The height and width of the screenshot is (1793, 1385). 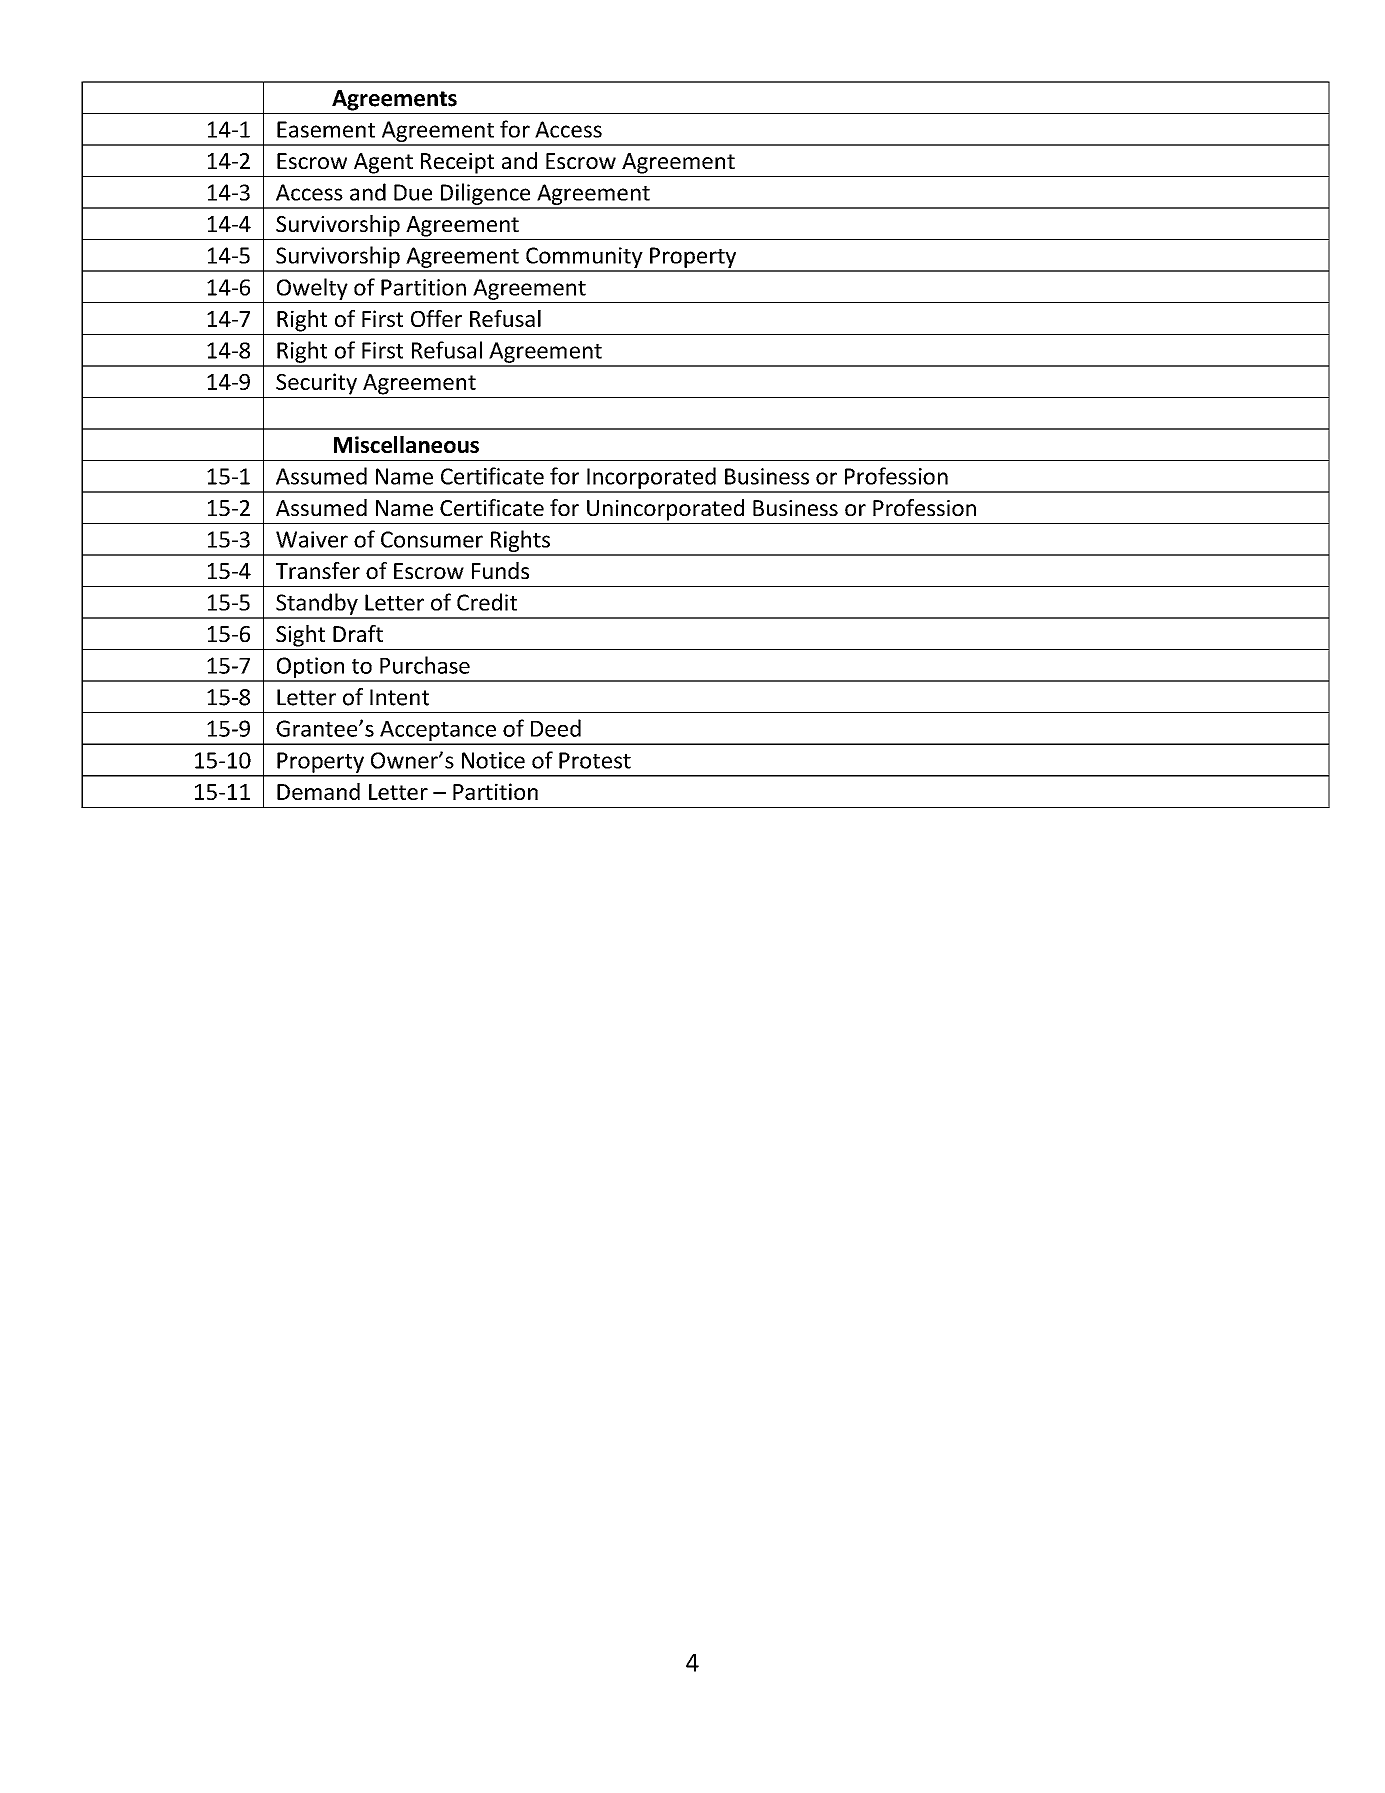 What do you see at coordinates (312, 539) in the screenshot?
I see `Waiver` at bounding box center [312, 539].
